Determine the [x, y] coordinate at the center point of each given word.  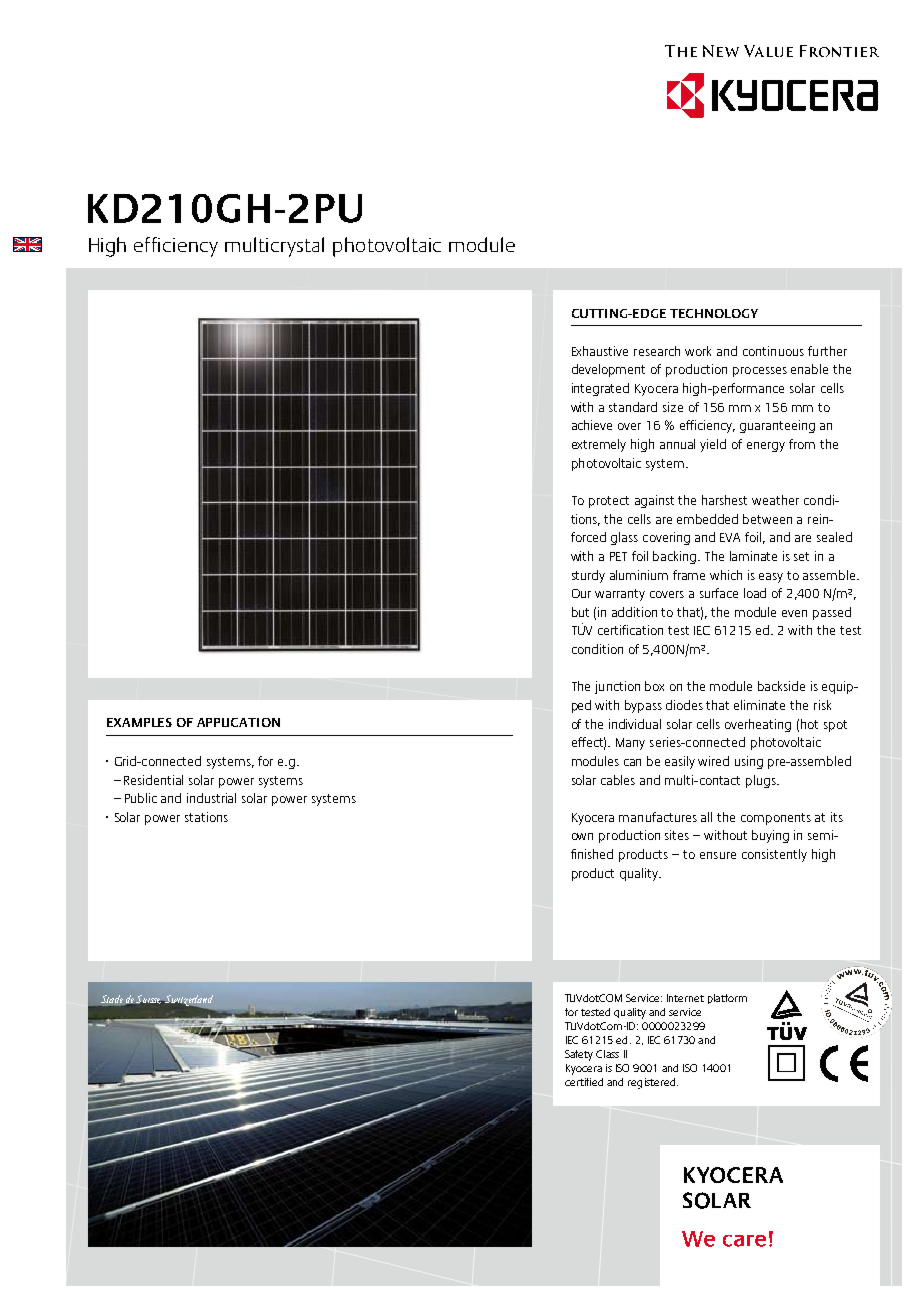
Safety [579, 1055]
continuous [773, 351]
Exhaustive [600, 351]
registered [653, 1083]
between [767, 519]
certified [584, 1082]
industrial [211, 798]
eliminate [759, 705]
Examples [139, 722]
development [608, 370]
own [582, 836]
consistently [774, 855]
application [238, 722]
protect [609, 502]
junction [617, 687]
